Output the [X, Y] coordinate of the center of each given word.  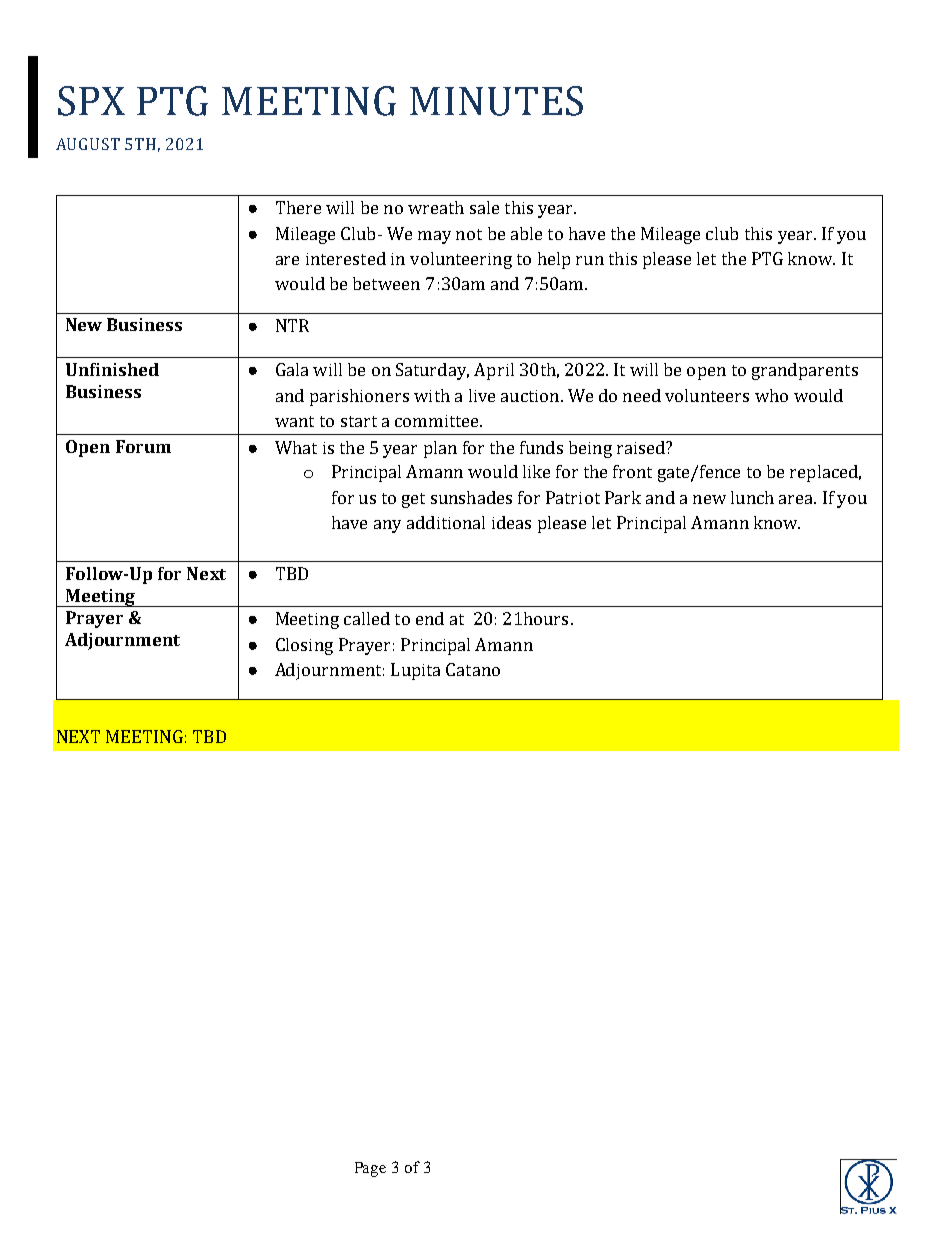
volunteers [707, 395]
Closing [304, 646]
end [430, 618]
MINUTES [496, 101]
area [797, 499]
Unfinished [112, 369]
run [590, 260]
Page [370, 1169]
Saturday [432, 371]
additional [446, 522]
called [367, 618]
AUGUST [88, 144]
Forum [143, 446]
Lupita [415, 671]
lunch [752, 497]
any [387, 526]
